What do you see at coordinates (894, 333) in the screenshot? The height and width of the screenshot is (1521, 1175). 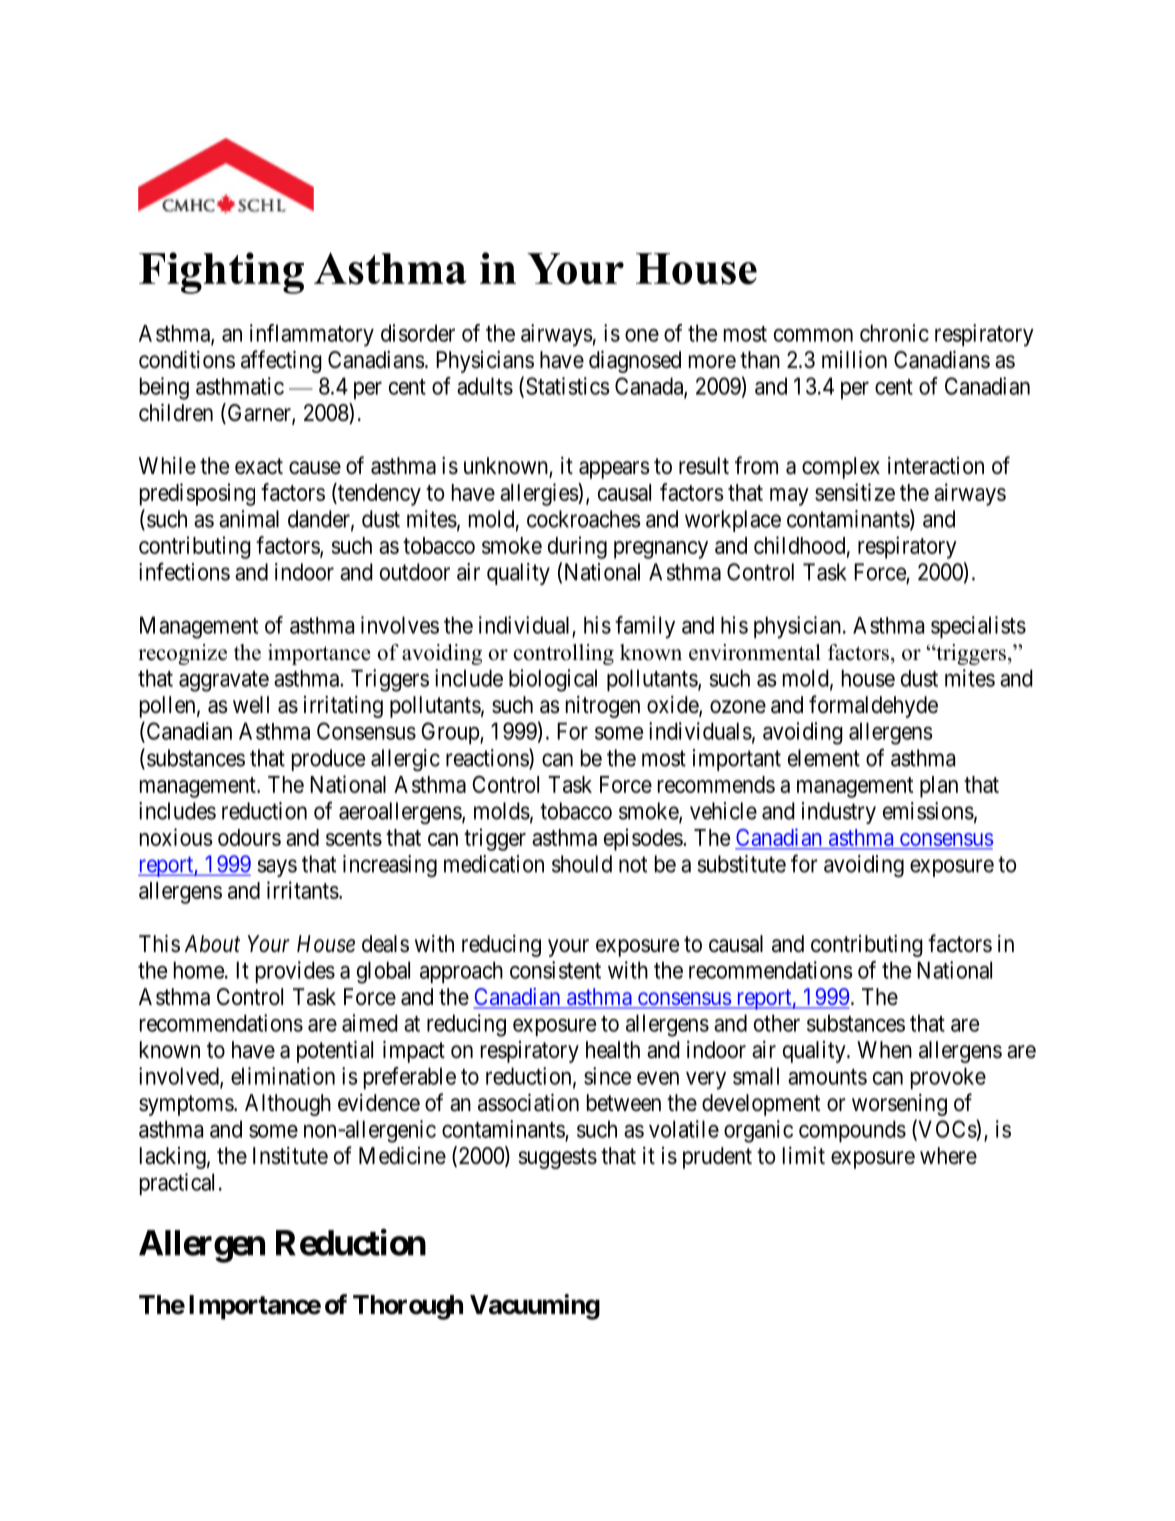 I see `chronic` at bounding box center [894, 333].
